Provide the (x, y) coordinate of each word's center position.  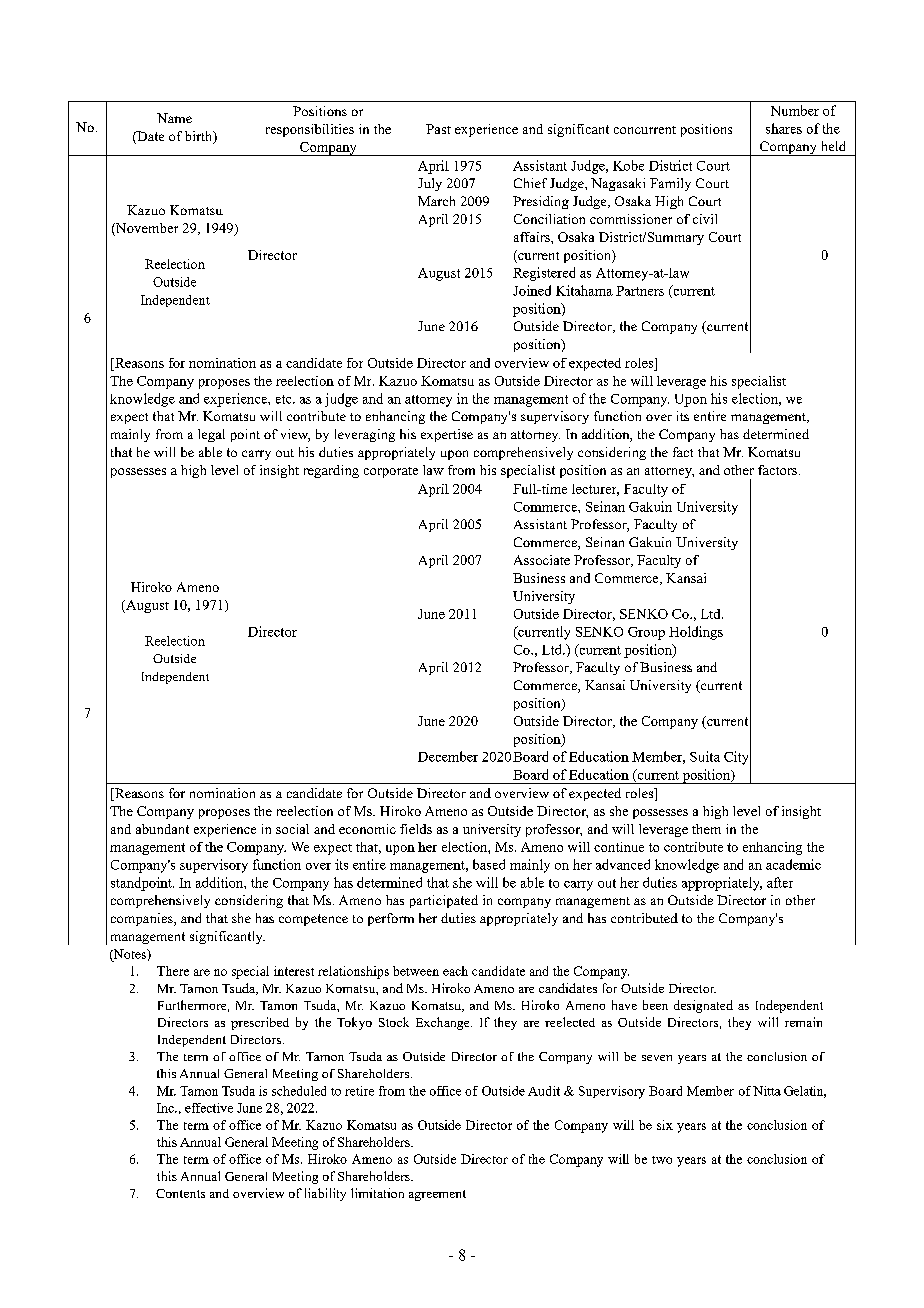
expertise (447, 435)
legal (211, 435)
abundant (162, 829)
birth (200, 137)
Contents (180, 1193)
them (706, 829)
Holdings (696, 633)
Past (438, 129)
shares (784, 128)
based (489, 864)
